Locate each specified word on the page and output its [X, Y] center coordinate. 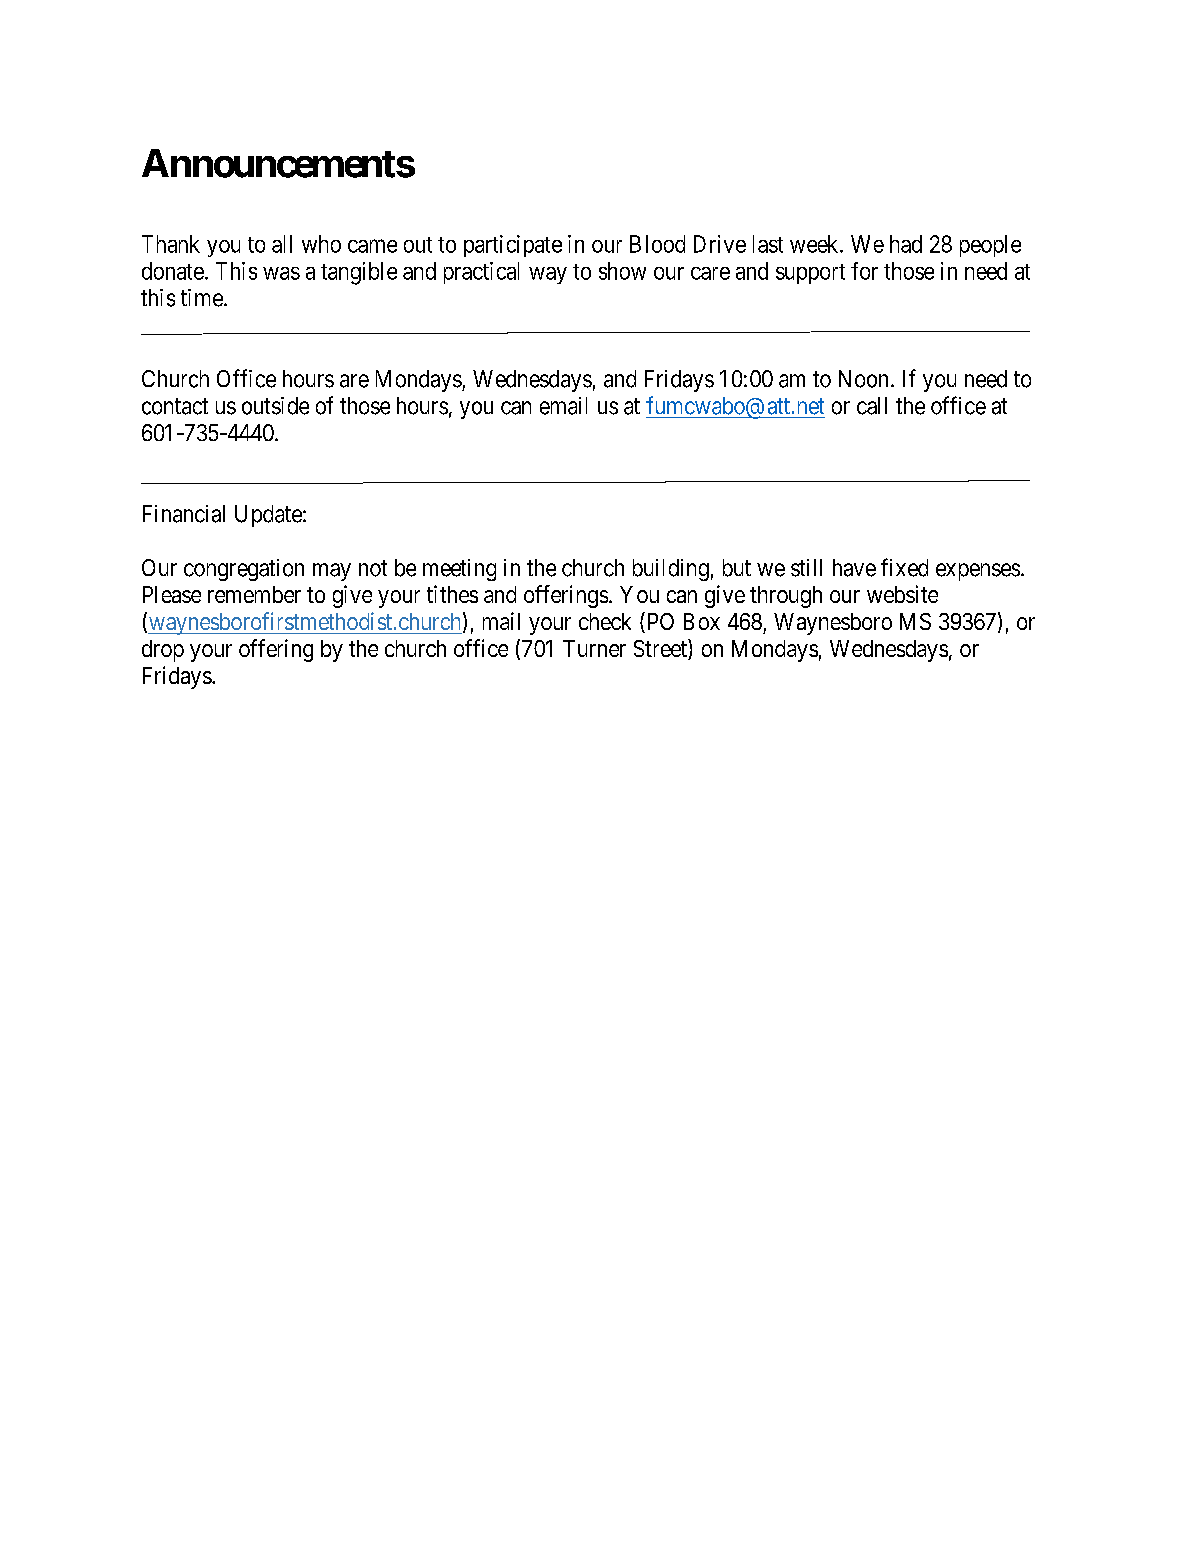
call [872, 406]
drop [163, 651]
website [902, 594]
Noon [863, 379]
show [622, 271]
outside [275, 406]
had [906, 244]
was [281, 273]
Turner [594, 648]
